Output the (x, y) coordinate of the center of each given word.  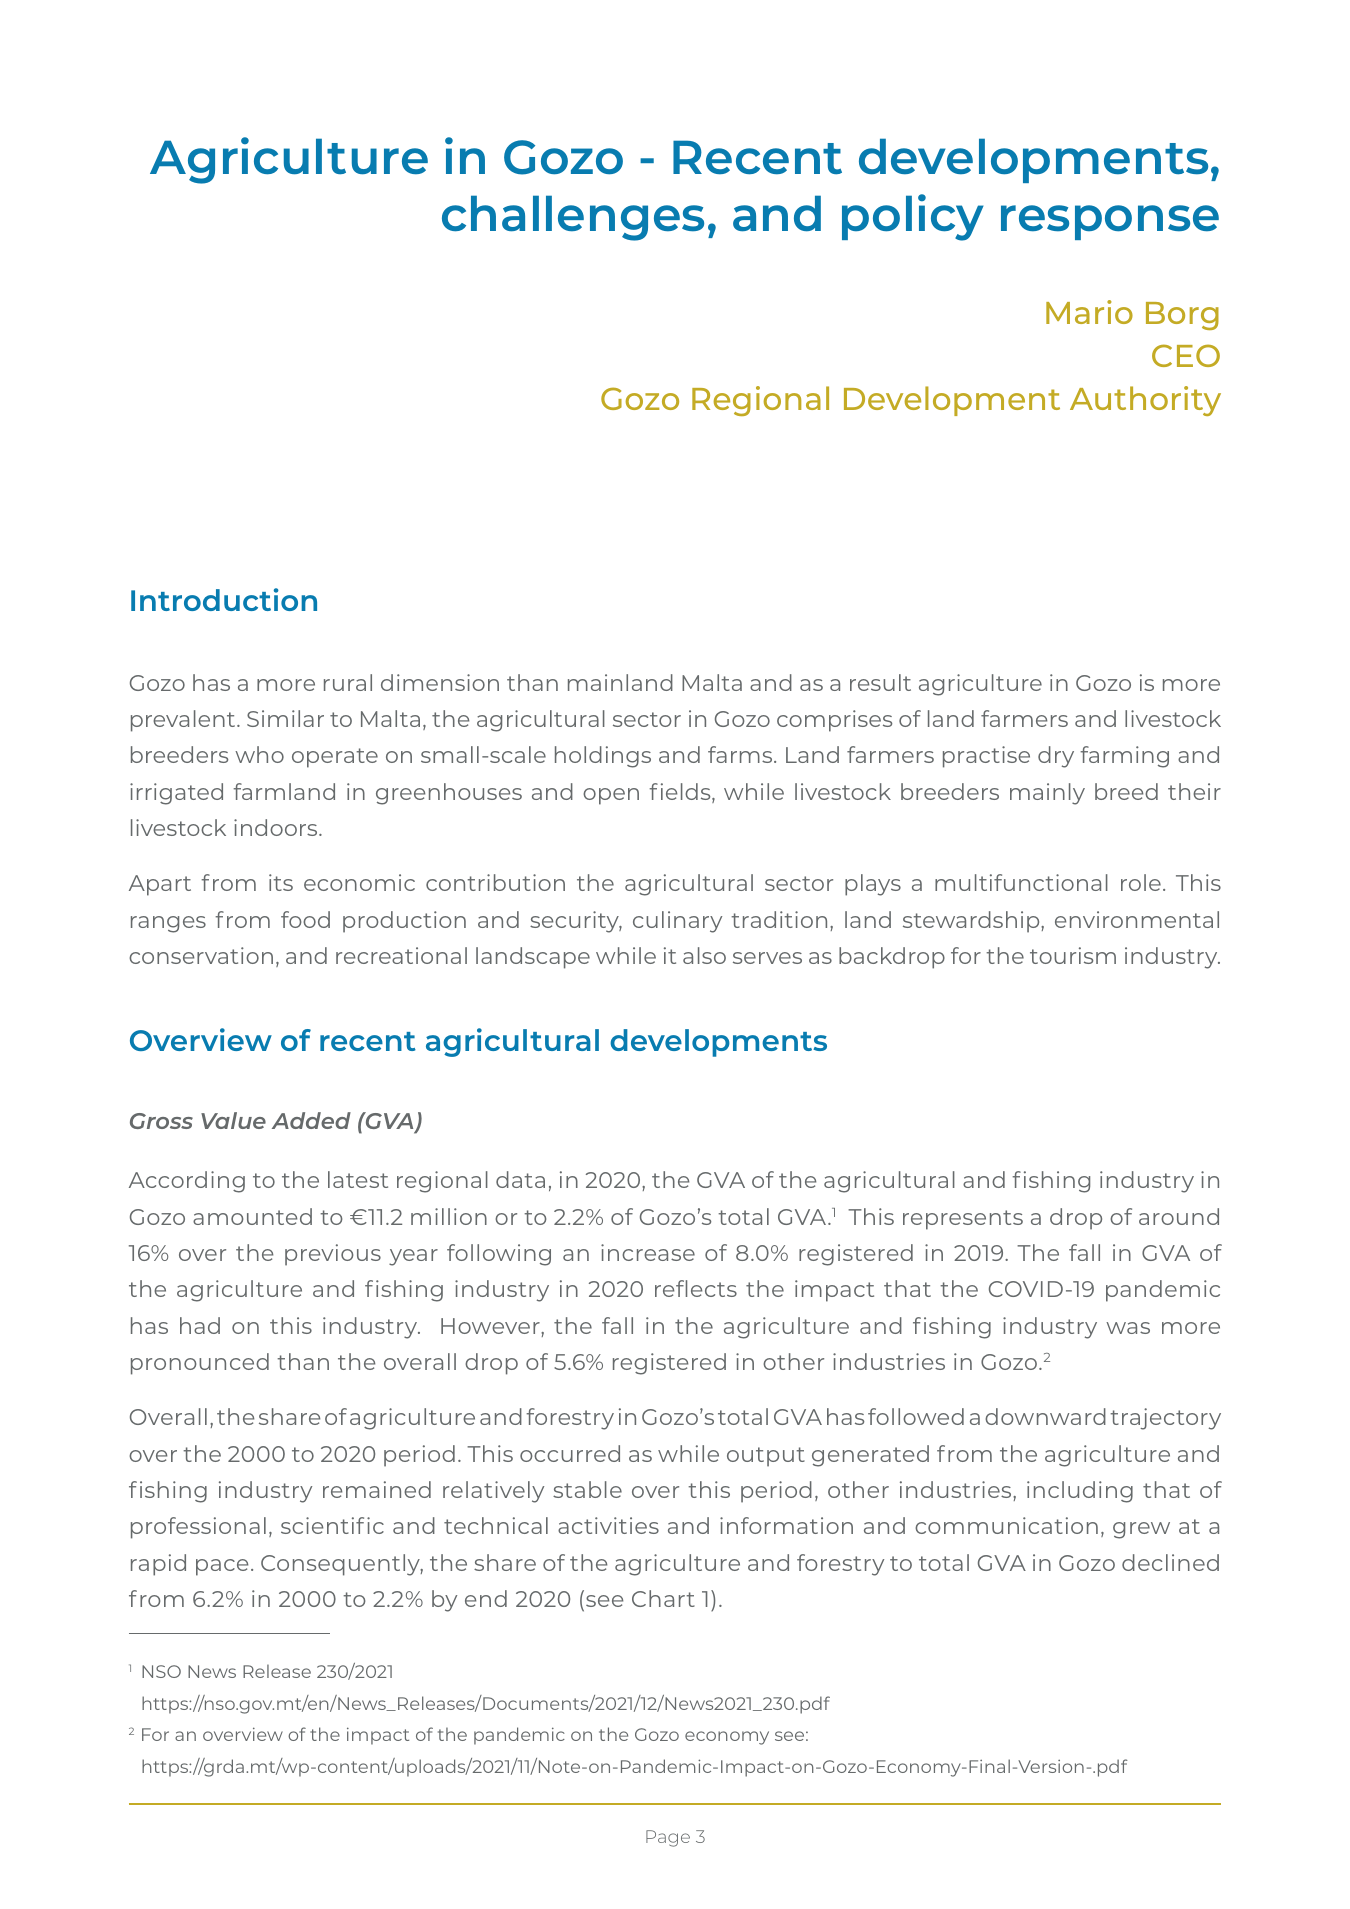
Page (668, 1838)
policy (913, 217)
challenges (573, 218)
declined (1170, 1562)
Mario (1089, 312)
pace (222, 1567)
